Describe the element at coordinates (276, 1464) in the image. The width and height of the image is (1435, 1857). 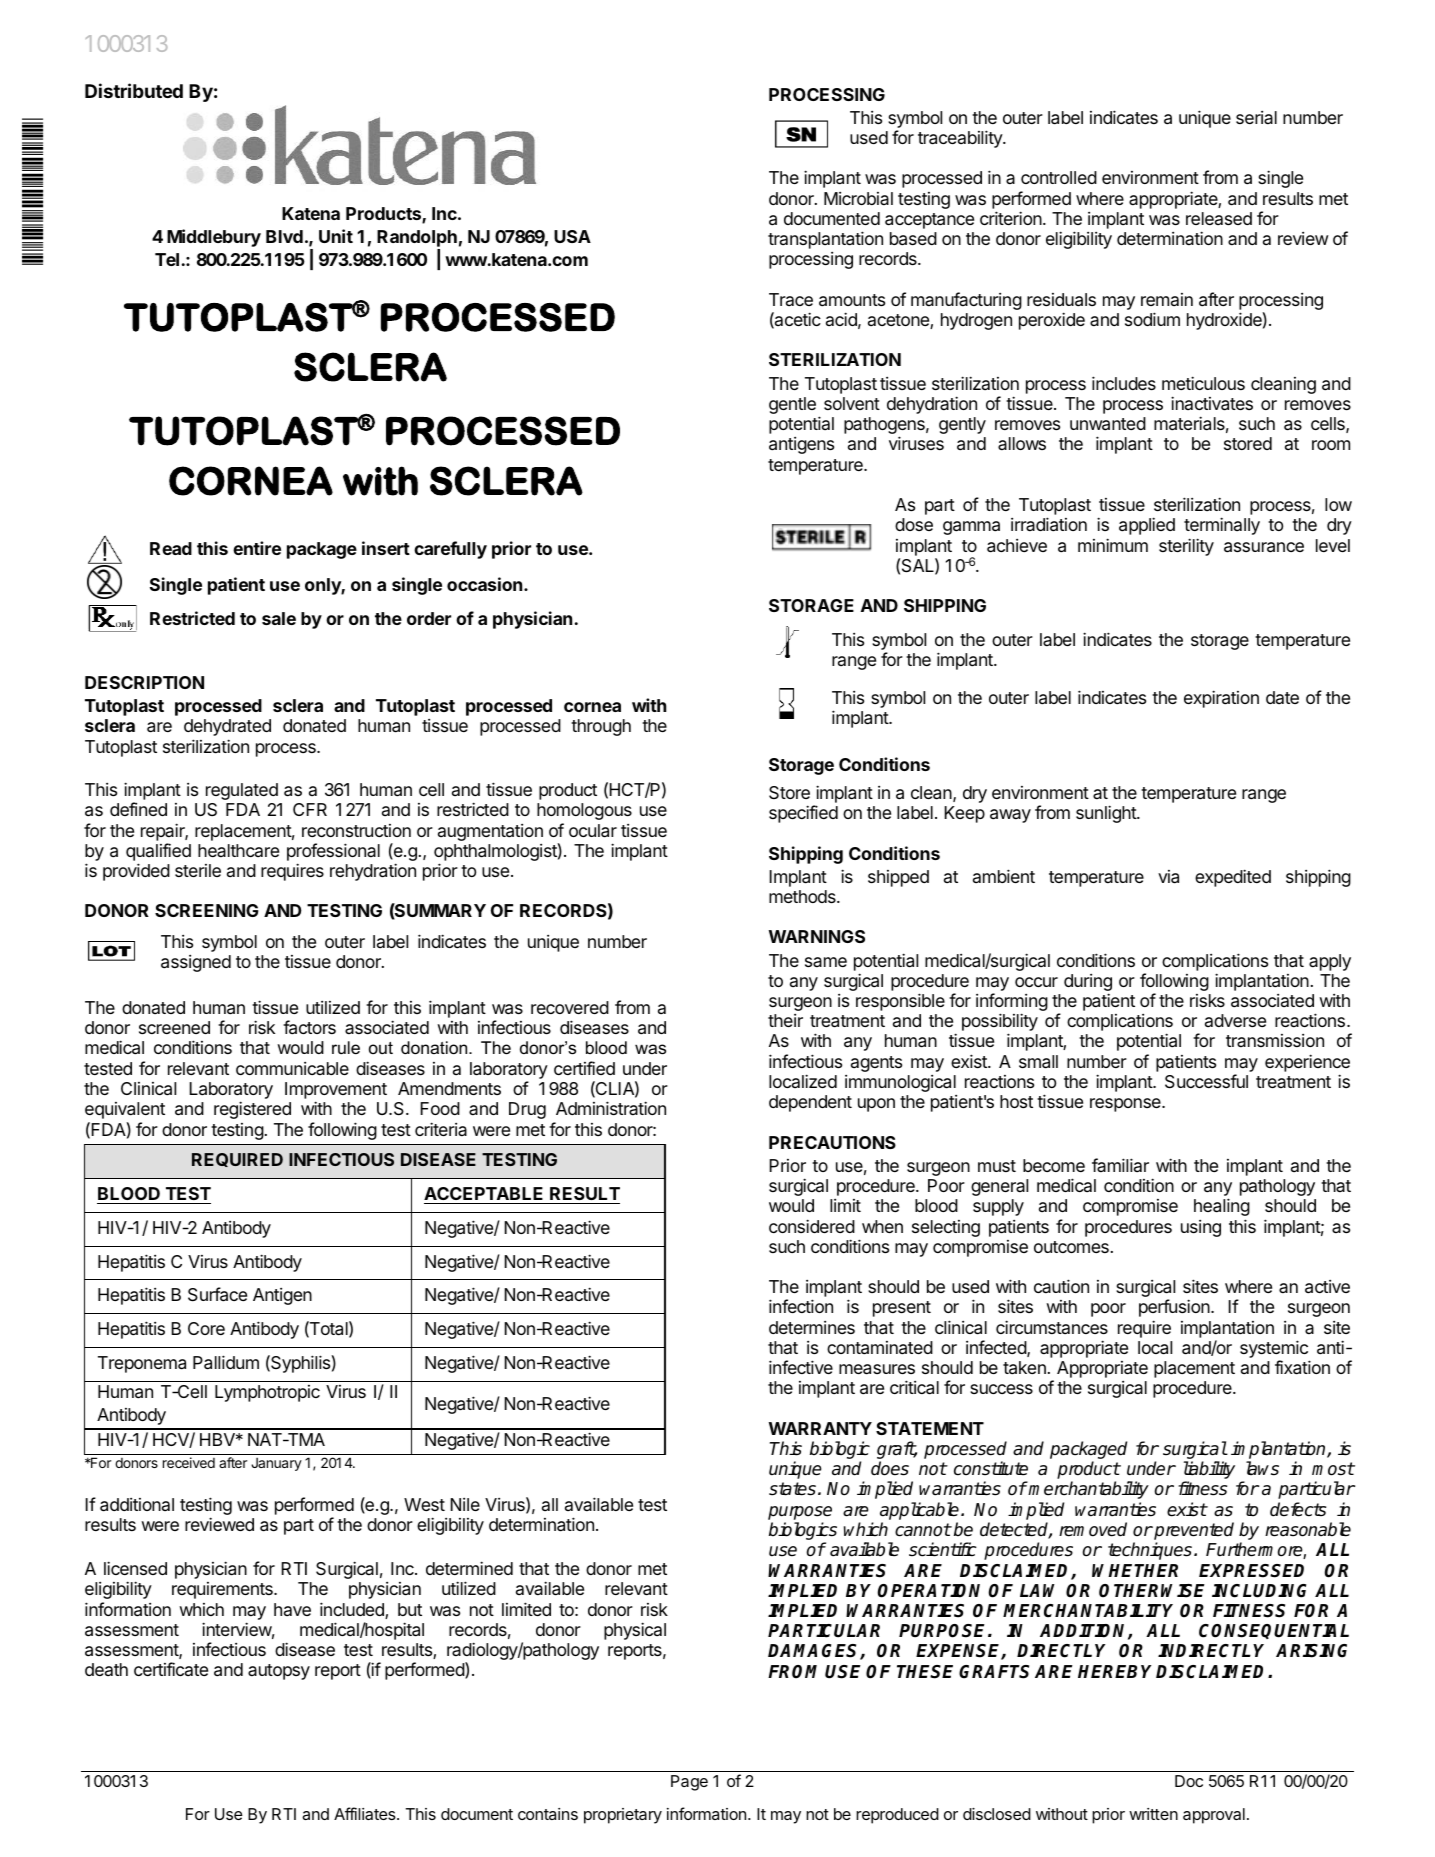
I see `January` at that location.
